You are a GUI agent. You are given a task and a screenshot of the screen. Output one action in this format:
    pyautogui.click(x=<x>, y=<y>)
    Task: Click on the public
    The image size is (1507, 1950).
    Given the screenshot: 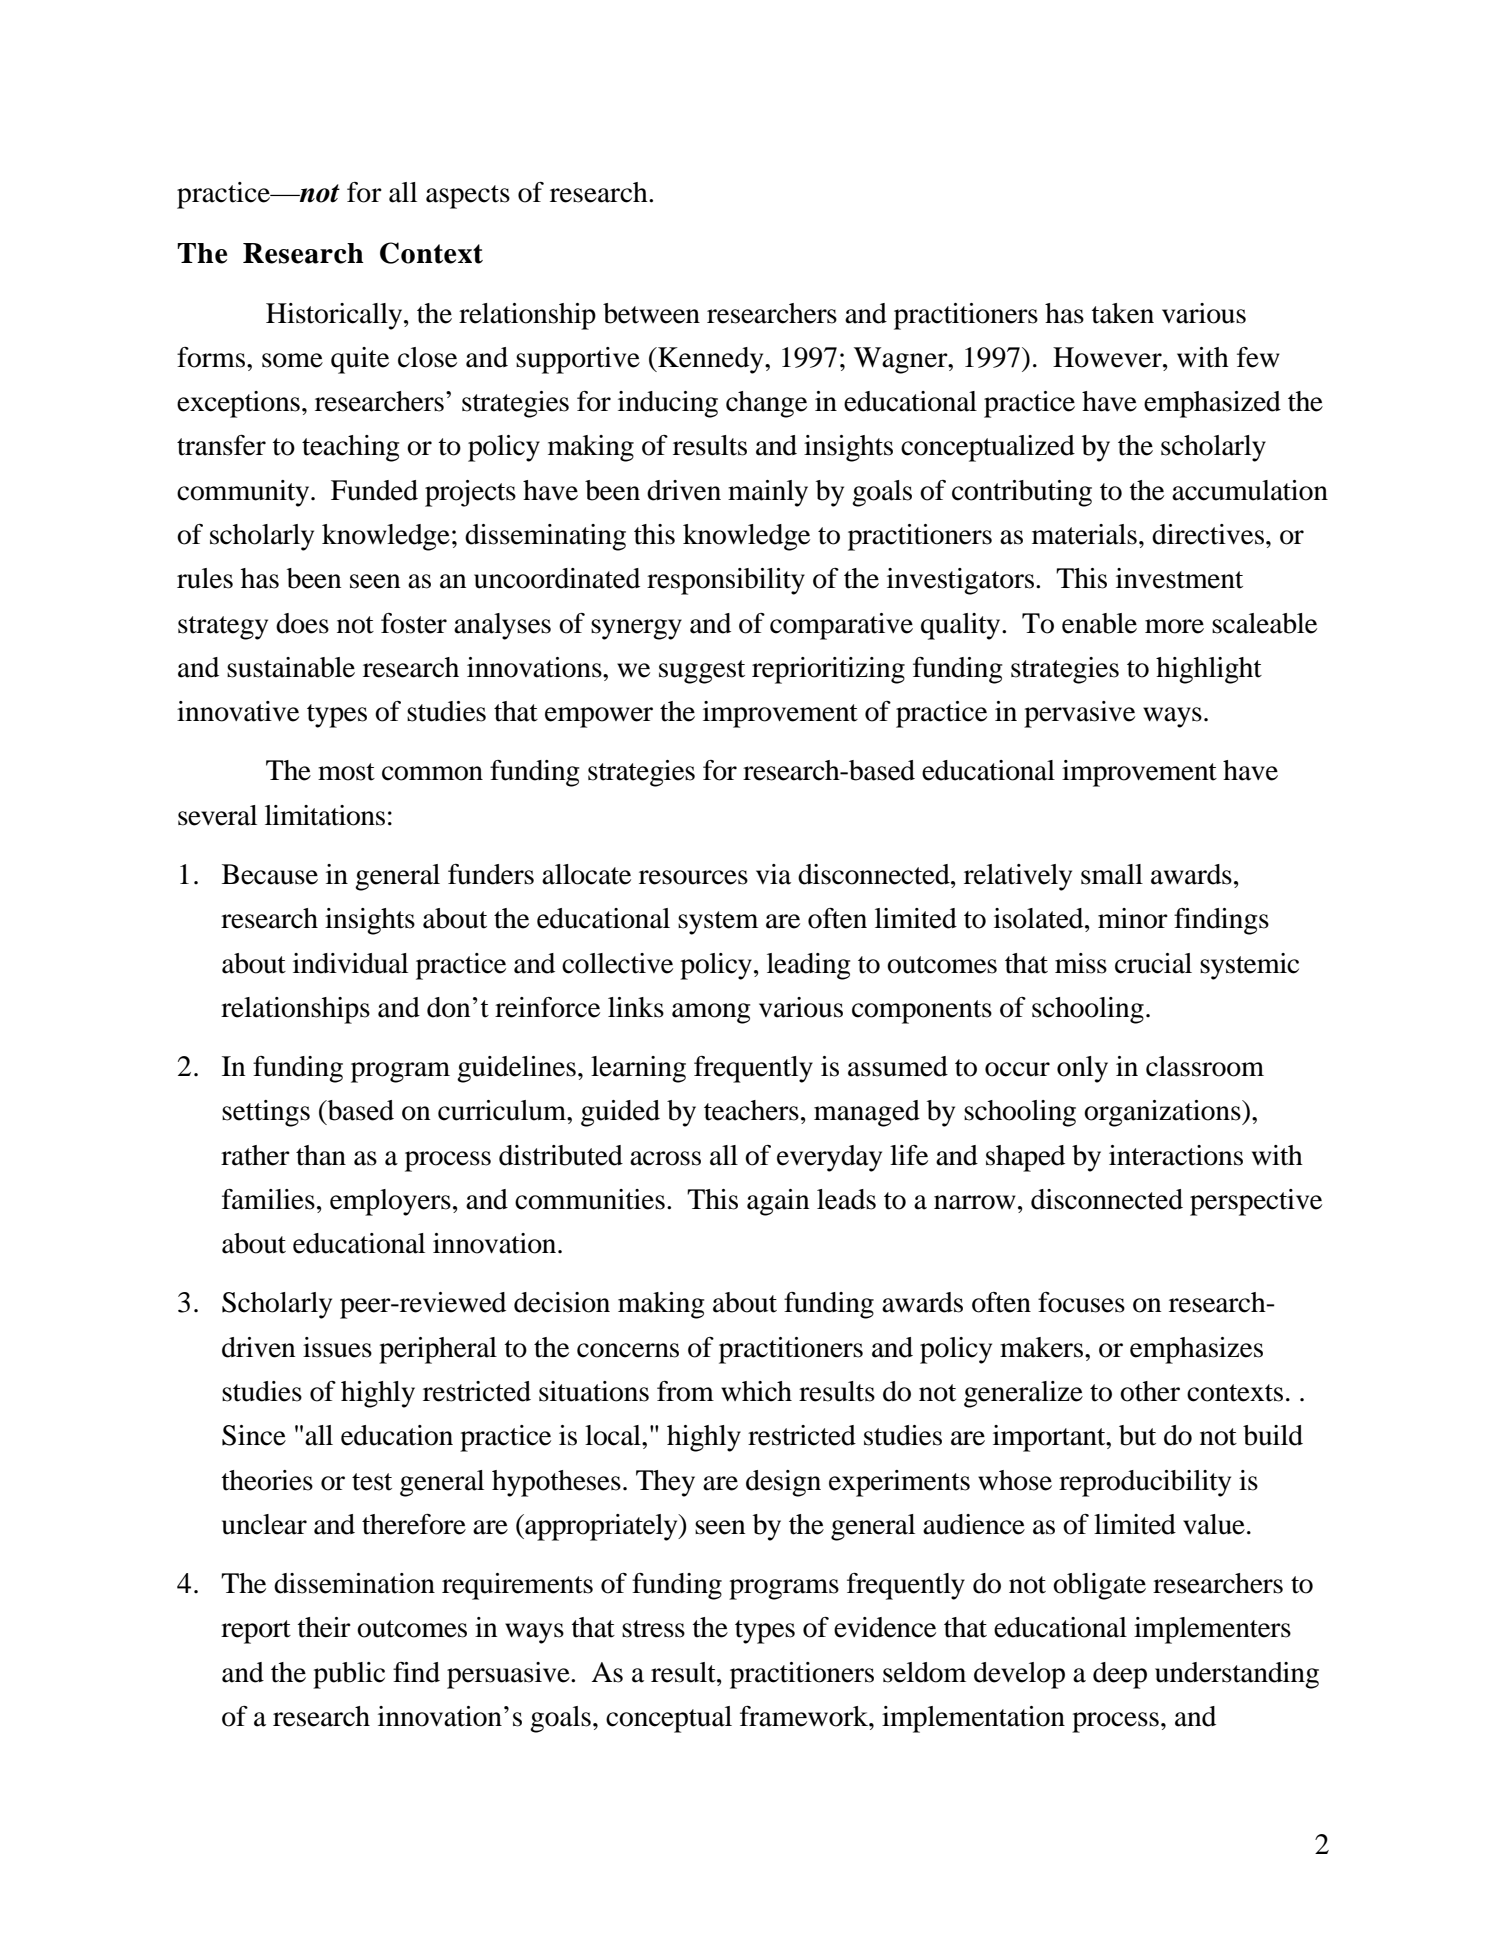 What is the action you would take?
    pyautogui.click(x=349, y=1675)
